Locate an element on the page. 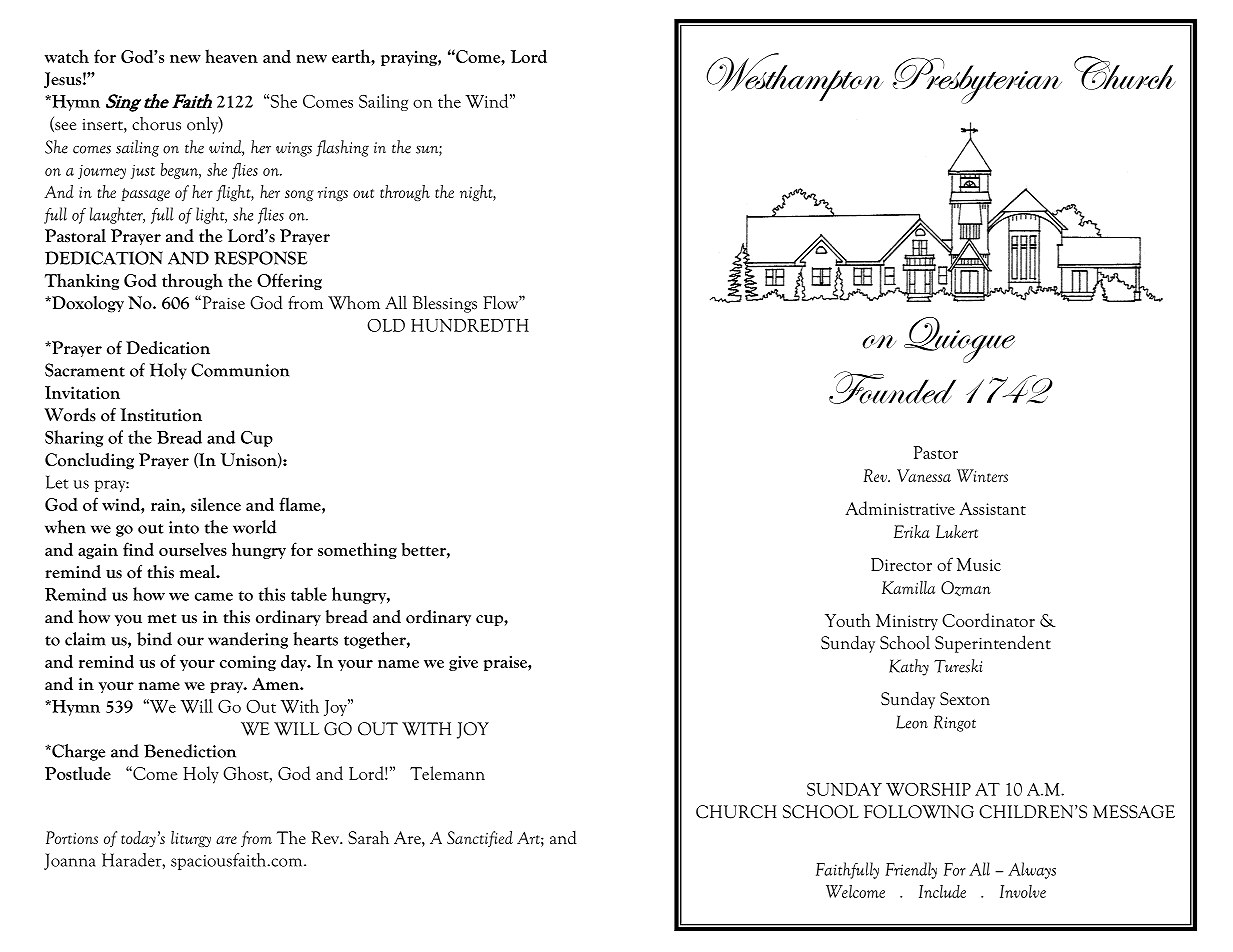 The width and height of the document is (1233, 952). Superintendent is located at coordinates (993, 644).
